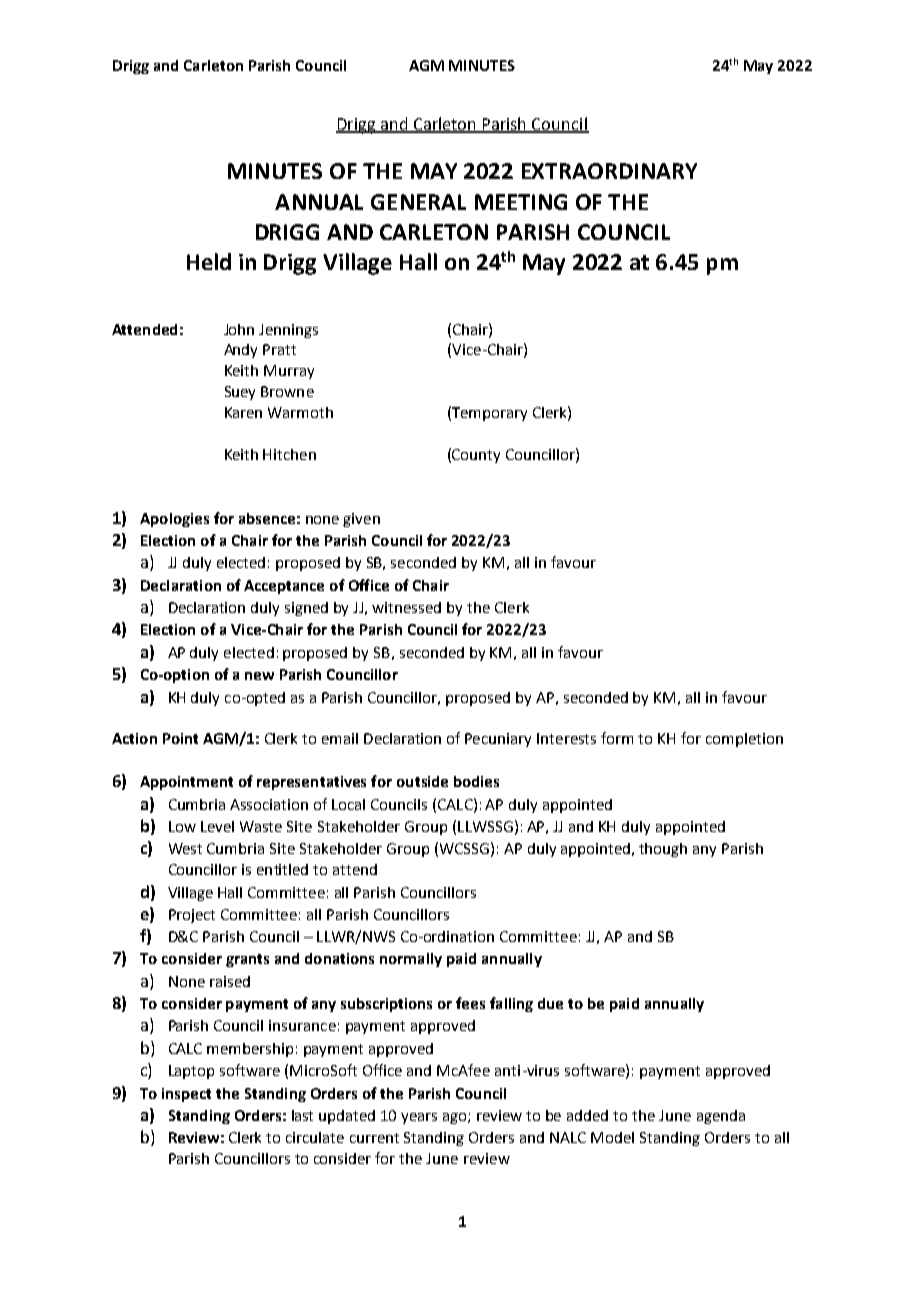 This screenshot has width=924, height=1307. Describe the element at coordinates (259, 676) in the screenshot. I see `new` at that location.
